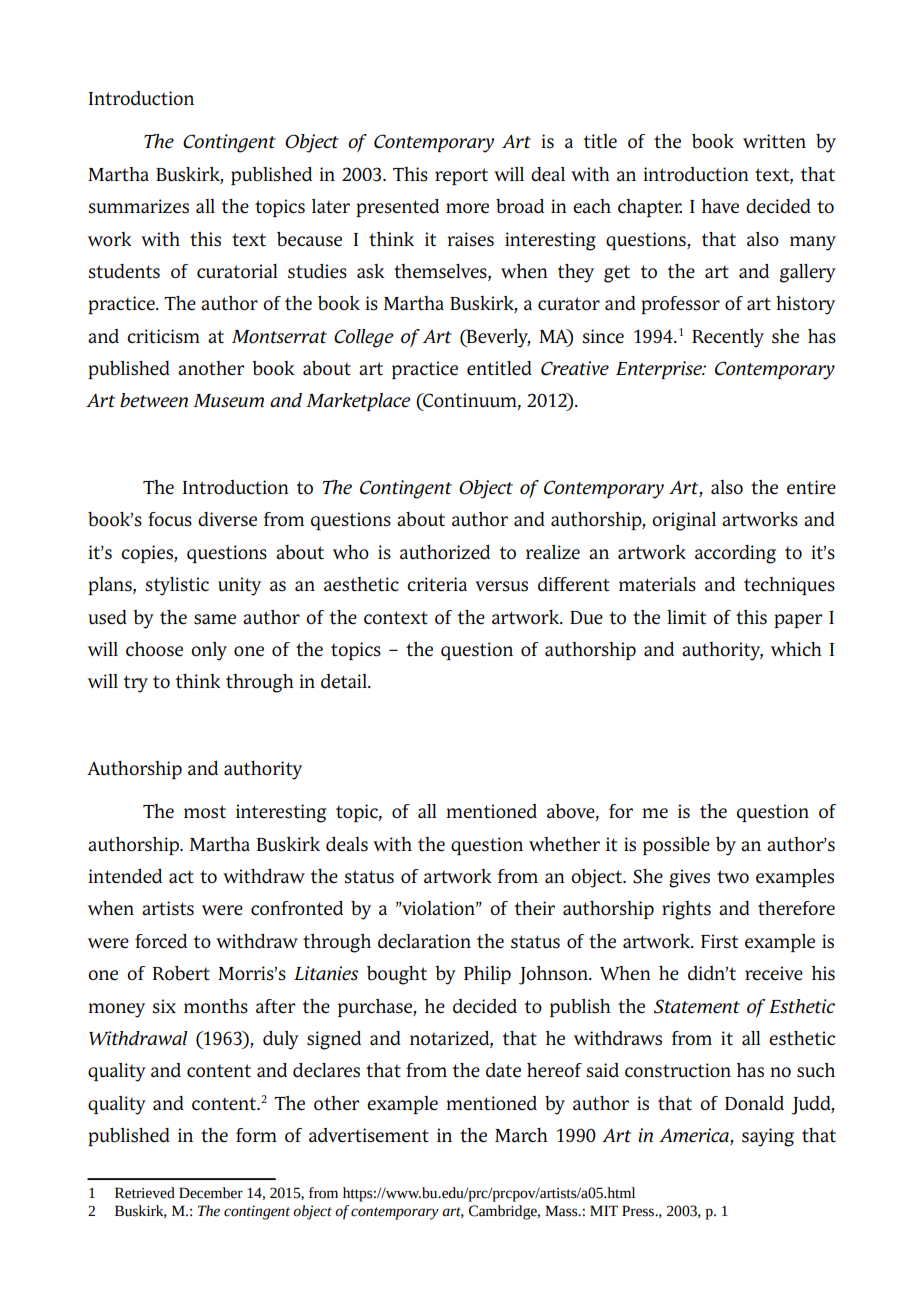  I want to click on forced, so click(161, 941).
